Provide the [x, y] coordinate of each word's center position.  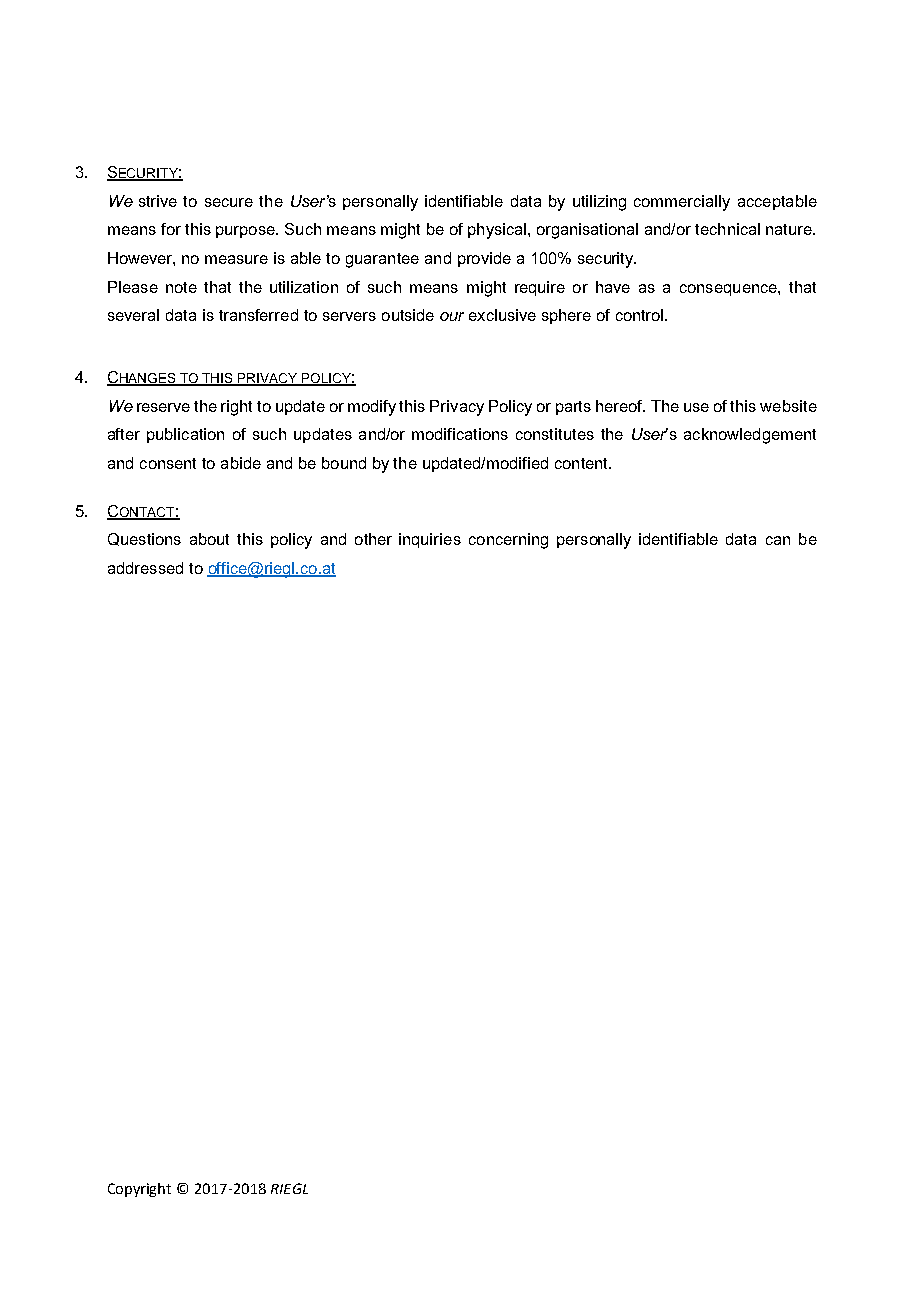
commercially [682, 203]
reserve [163, 407]
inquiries [430, 540]
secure [229, 202]
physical [497, 231]
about [209, 539]
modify [372, 408]
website [788, 406]
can [778, 540]
